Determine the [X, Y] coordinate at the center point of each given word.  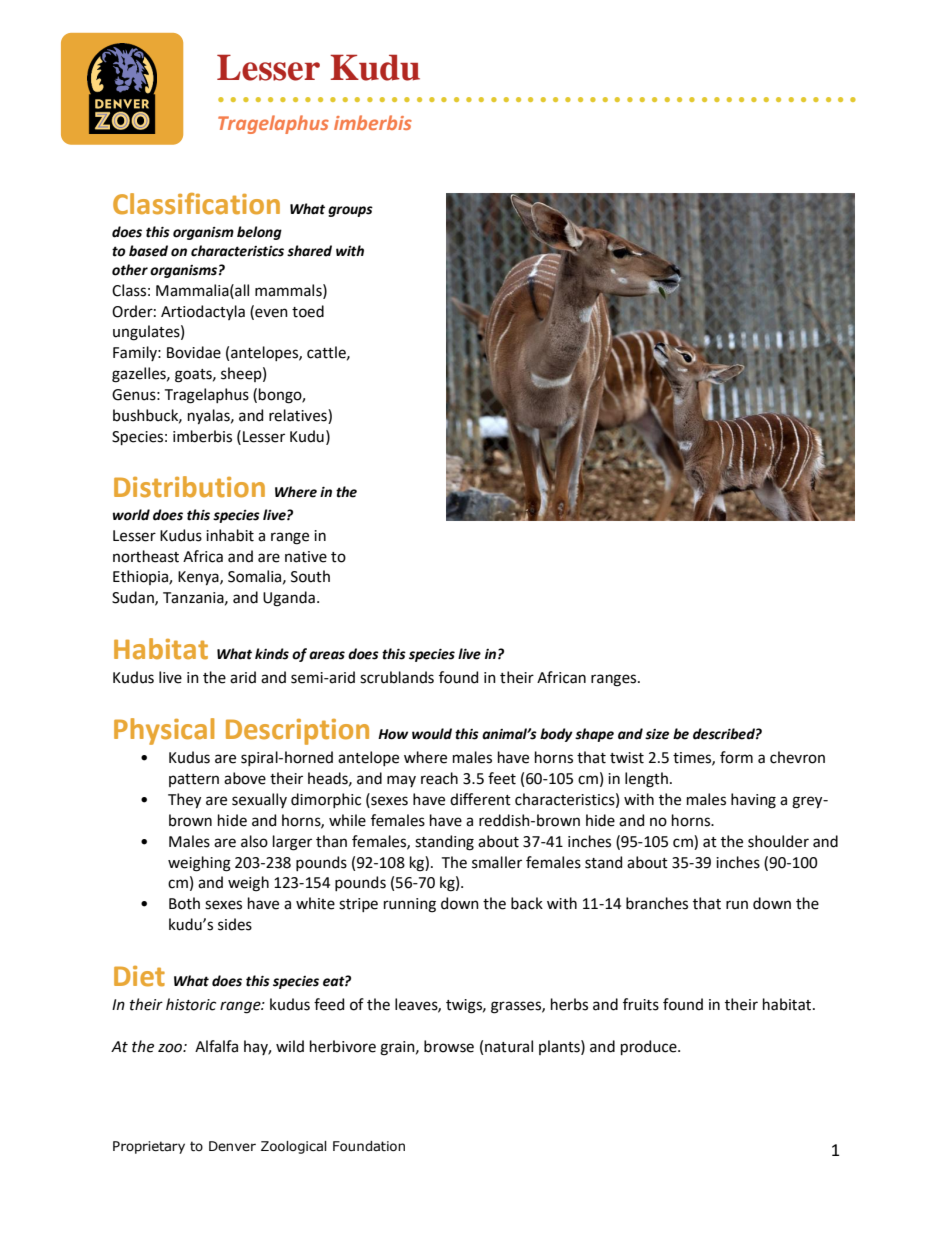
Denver [232, 1146]
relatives [299, 416]
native [306, 557]
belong [259, 233]
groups [350, 211]
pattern [194, 780]
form [736, 757]
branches [657, 903]
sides [235, 924]
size [657, 734]
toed [308, 311]
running [410, 905]
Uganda [289, 599]
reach [439, 778]
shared [309, 251]
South [310, 576]
